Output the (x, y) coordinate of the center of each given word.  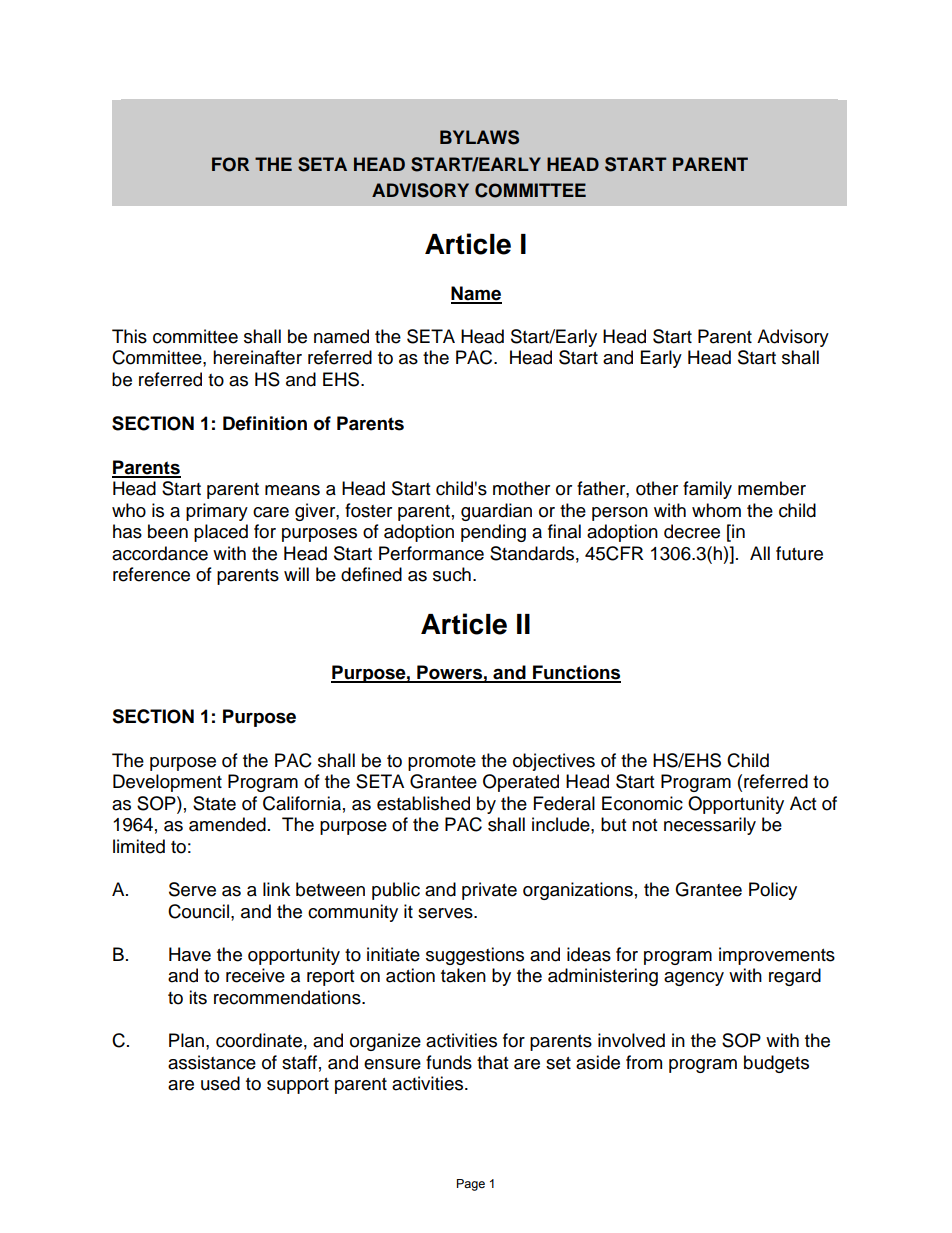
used (220, 1083)
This (129, 336)
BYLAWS (479, 137)
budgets (776, 1064)
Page (471, 1185)
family (707, 490)
